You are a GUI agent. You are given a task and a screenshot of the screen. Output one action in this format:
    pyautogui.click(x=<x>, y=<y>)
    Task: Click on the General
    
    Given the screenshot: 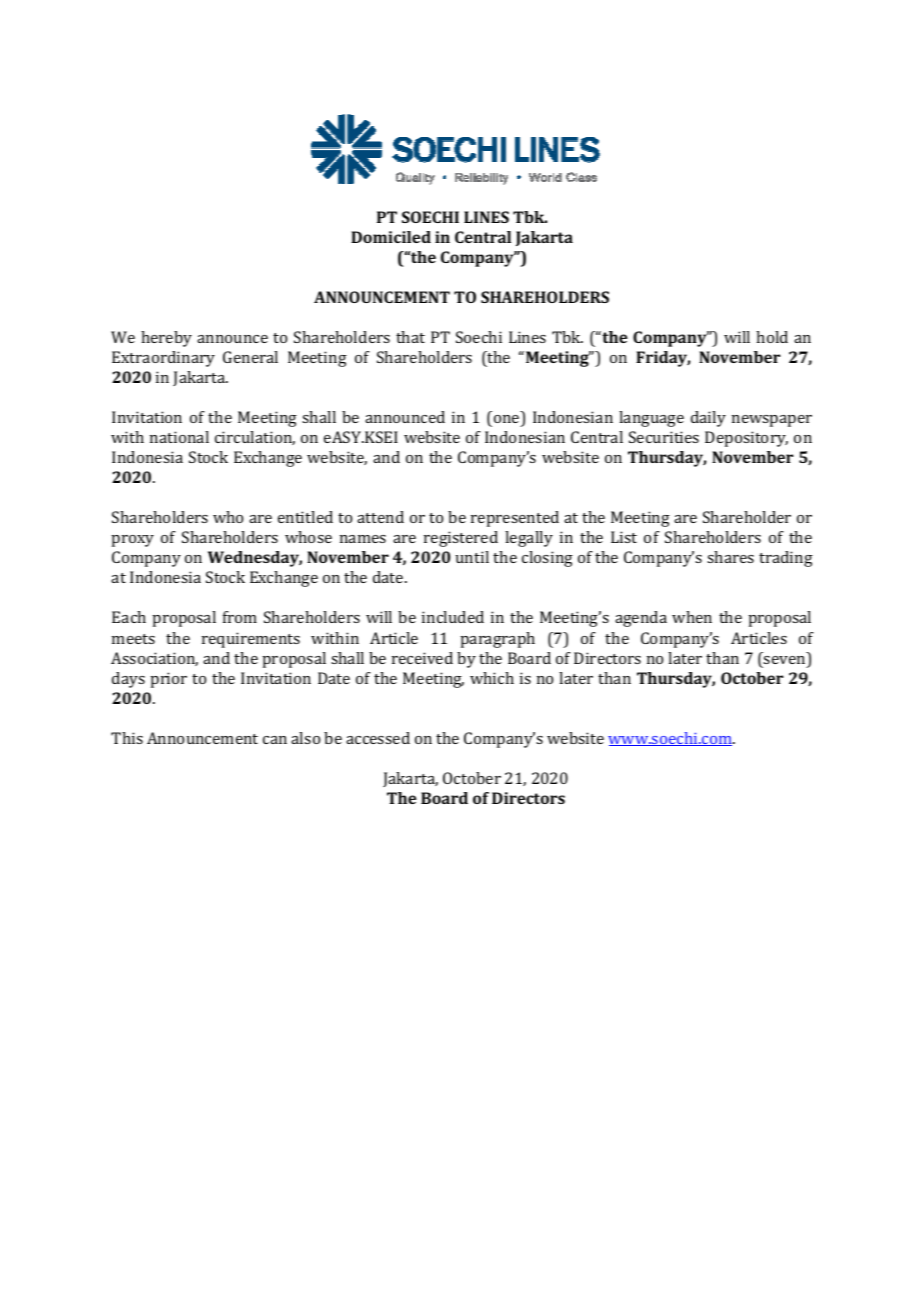 What is the action you would take?
    pyautogui.click(x=250, y=357)
